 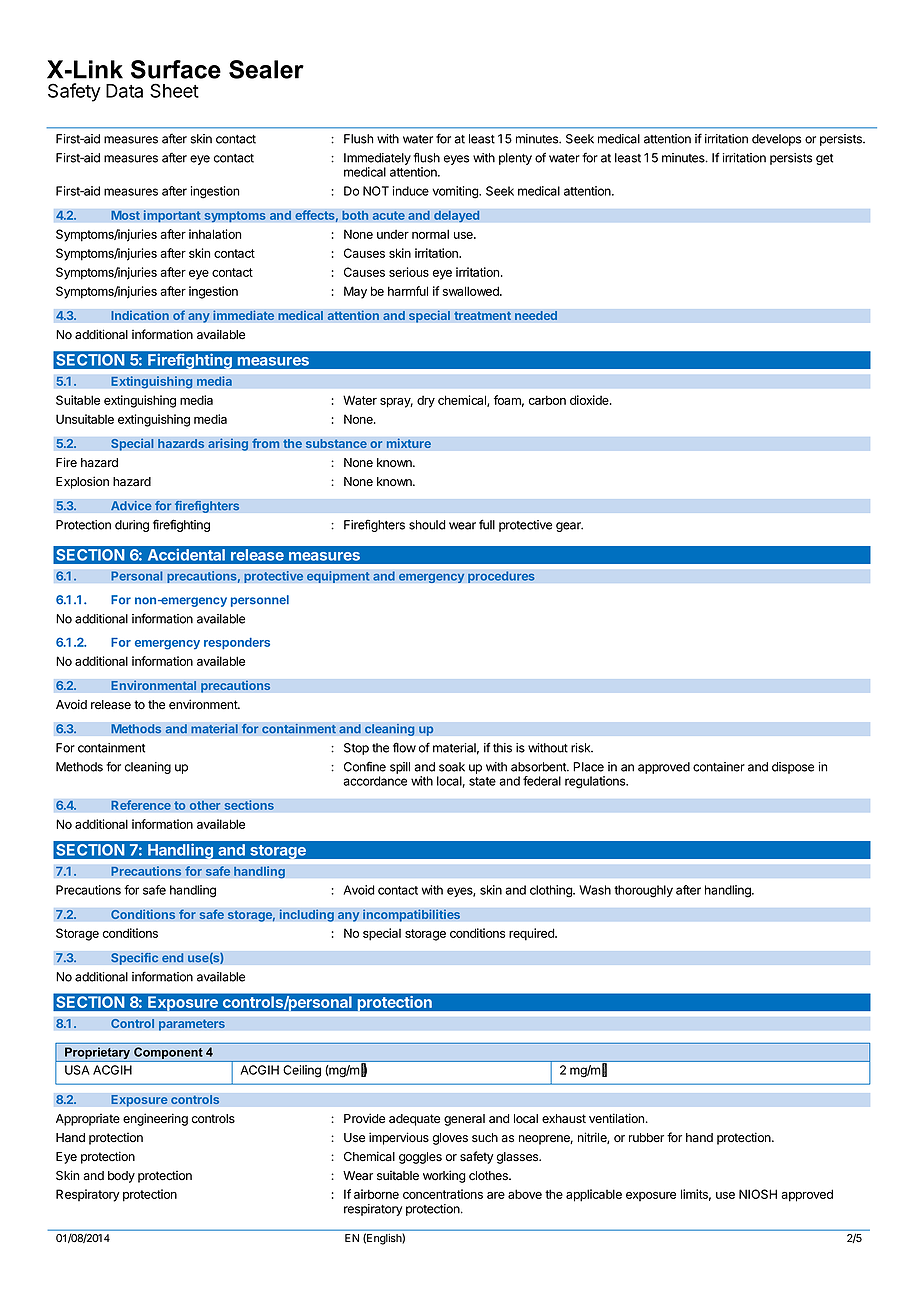 What do you see at coordinates (758, 1194) in the page?
I see `NIOSH` at bounding box center [758, 1194].
